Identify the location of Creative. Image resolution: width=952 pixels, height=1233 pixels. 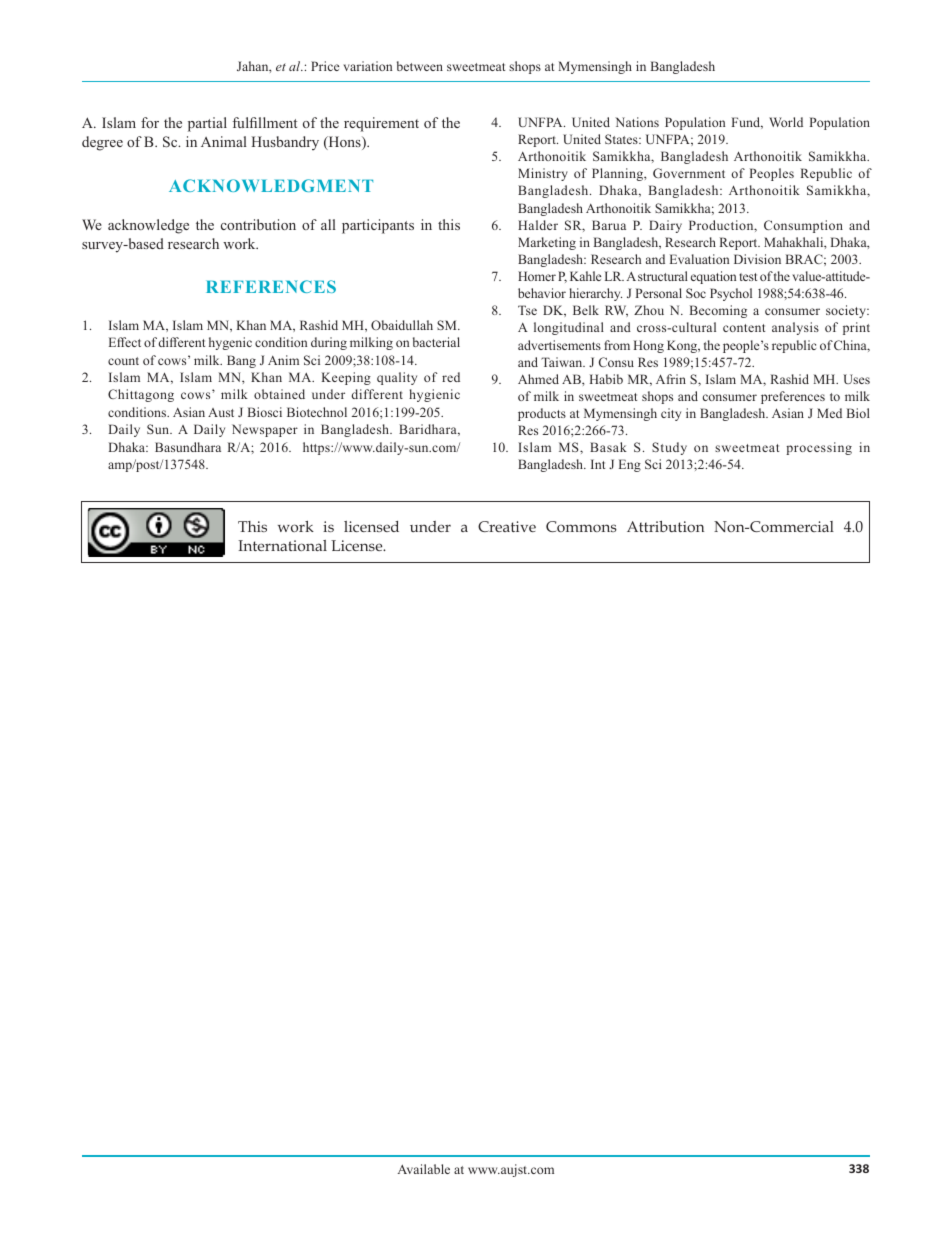
(507, 526).
